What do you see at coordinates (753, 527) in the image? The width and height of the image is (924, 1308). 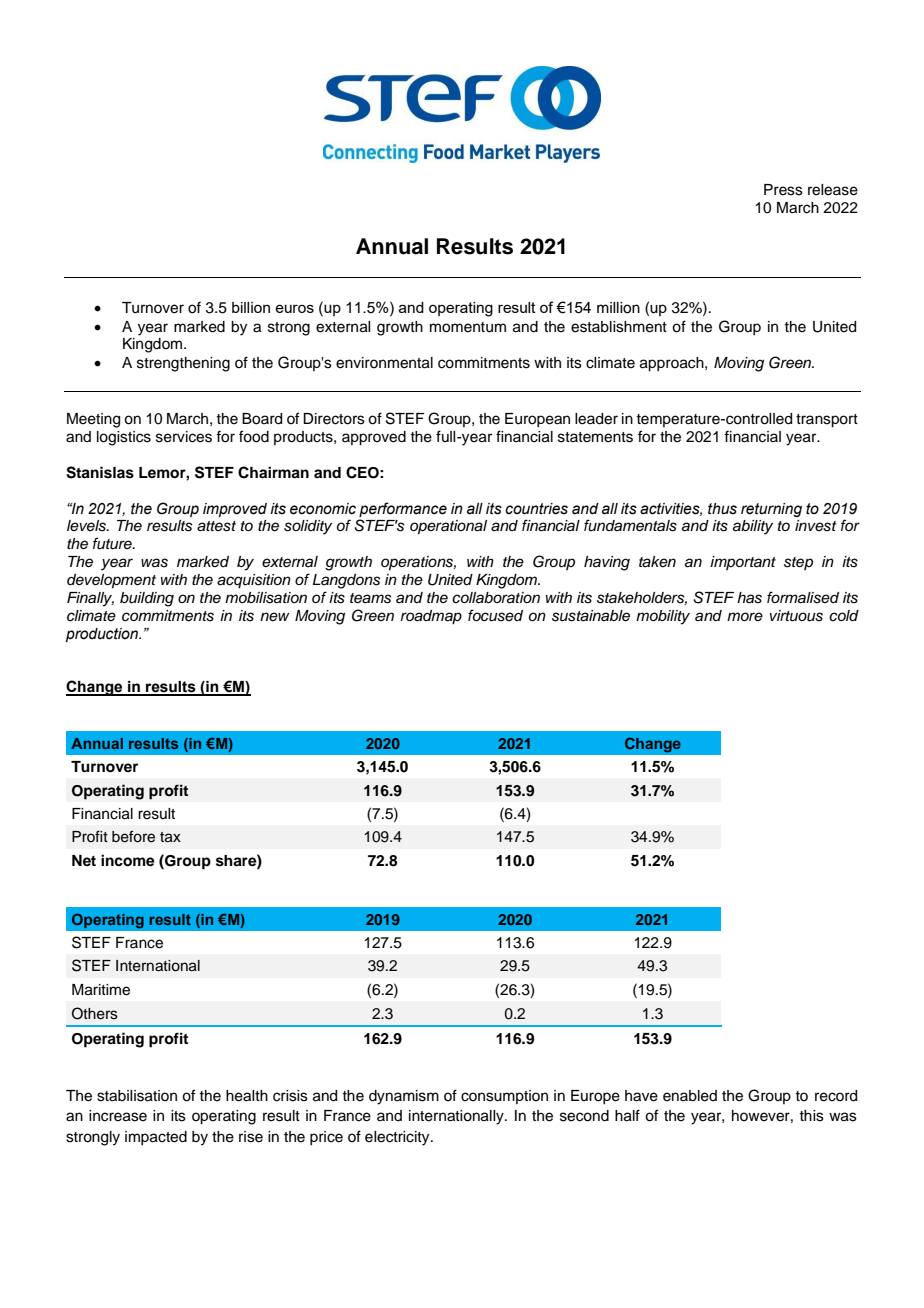 I see `ability` at bounding box center [753, 527].
